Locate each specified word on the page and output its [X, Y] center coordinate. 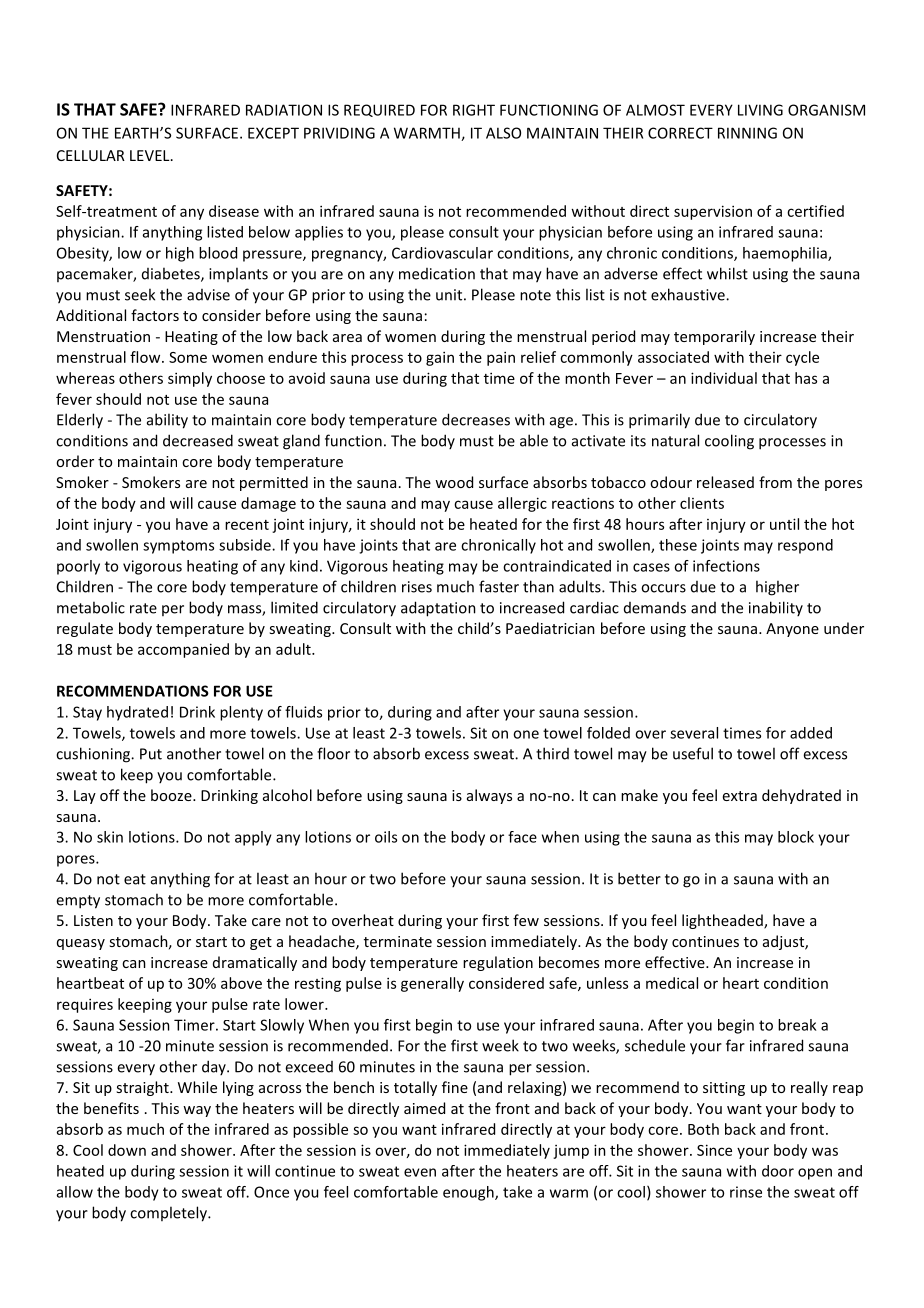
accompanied [183, 650]
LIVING [760, 110]
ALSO [503, 133]
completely [169, 1214]
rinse [746, 1192]
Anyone [792, 630]
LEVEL [151, 155]
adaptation [438, 609]
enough [469, 1193]
